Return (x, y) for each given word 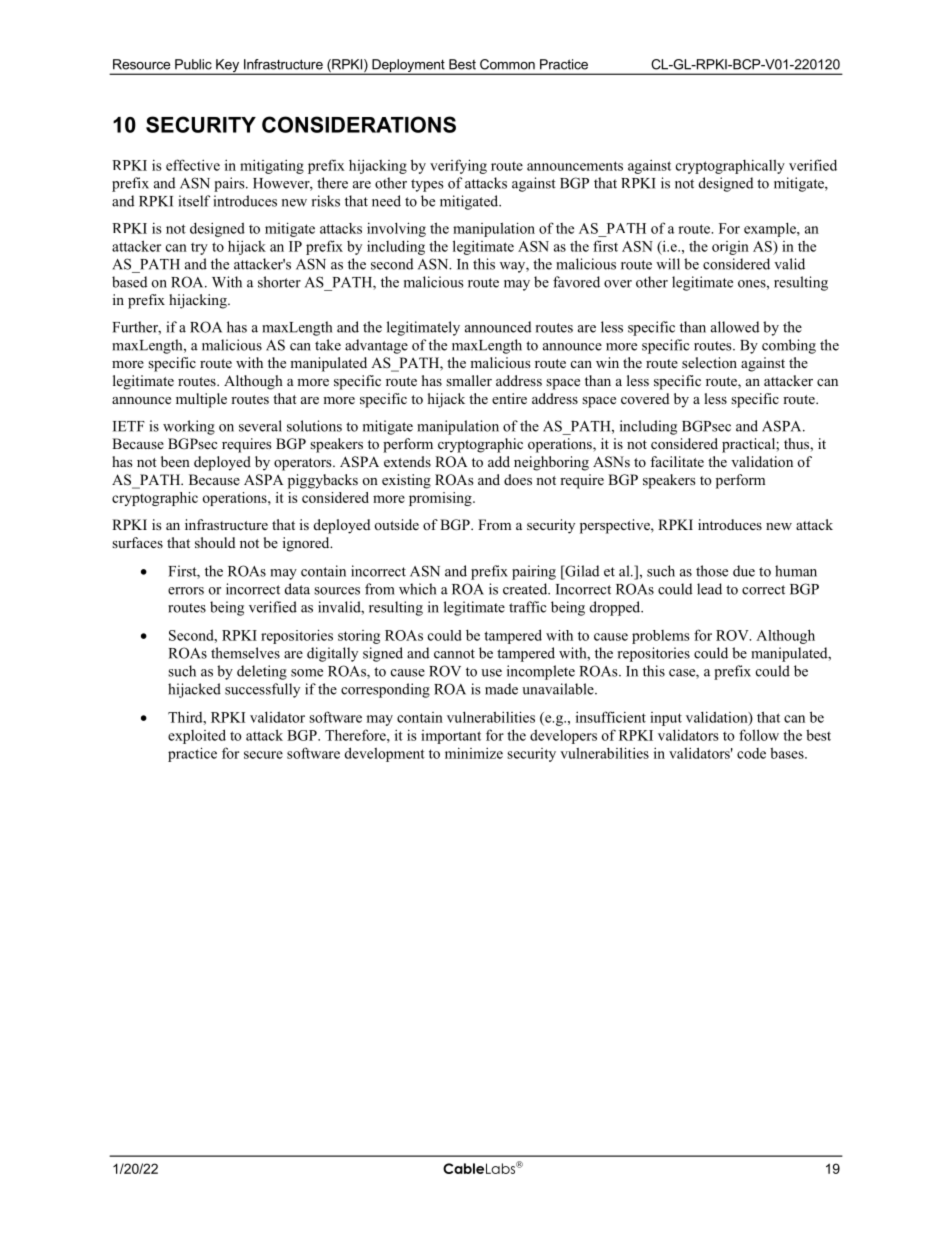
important (451, 737)
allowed (735, 327)
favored (576, 282)
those (712, 571)
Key (227, 67)
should (215, 542)
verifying (458, 166)
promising (441, 499)
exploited (197, 736)
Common (507, 64)
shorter (279, 282)
